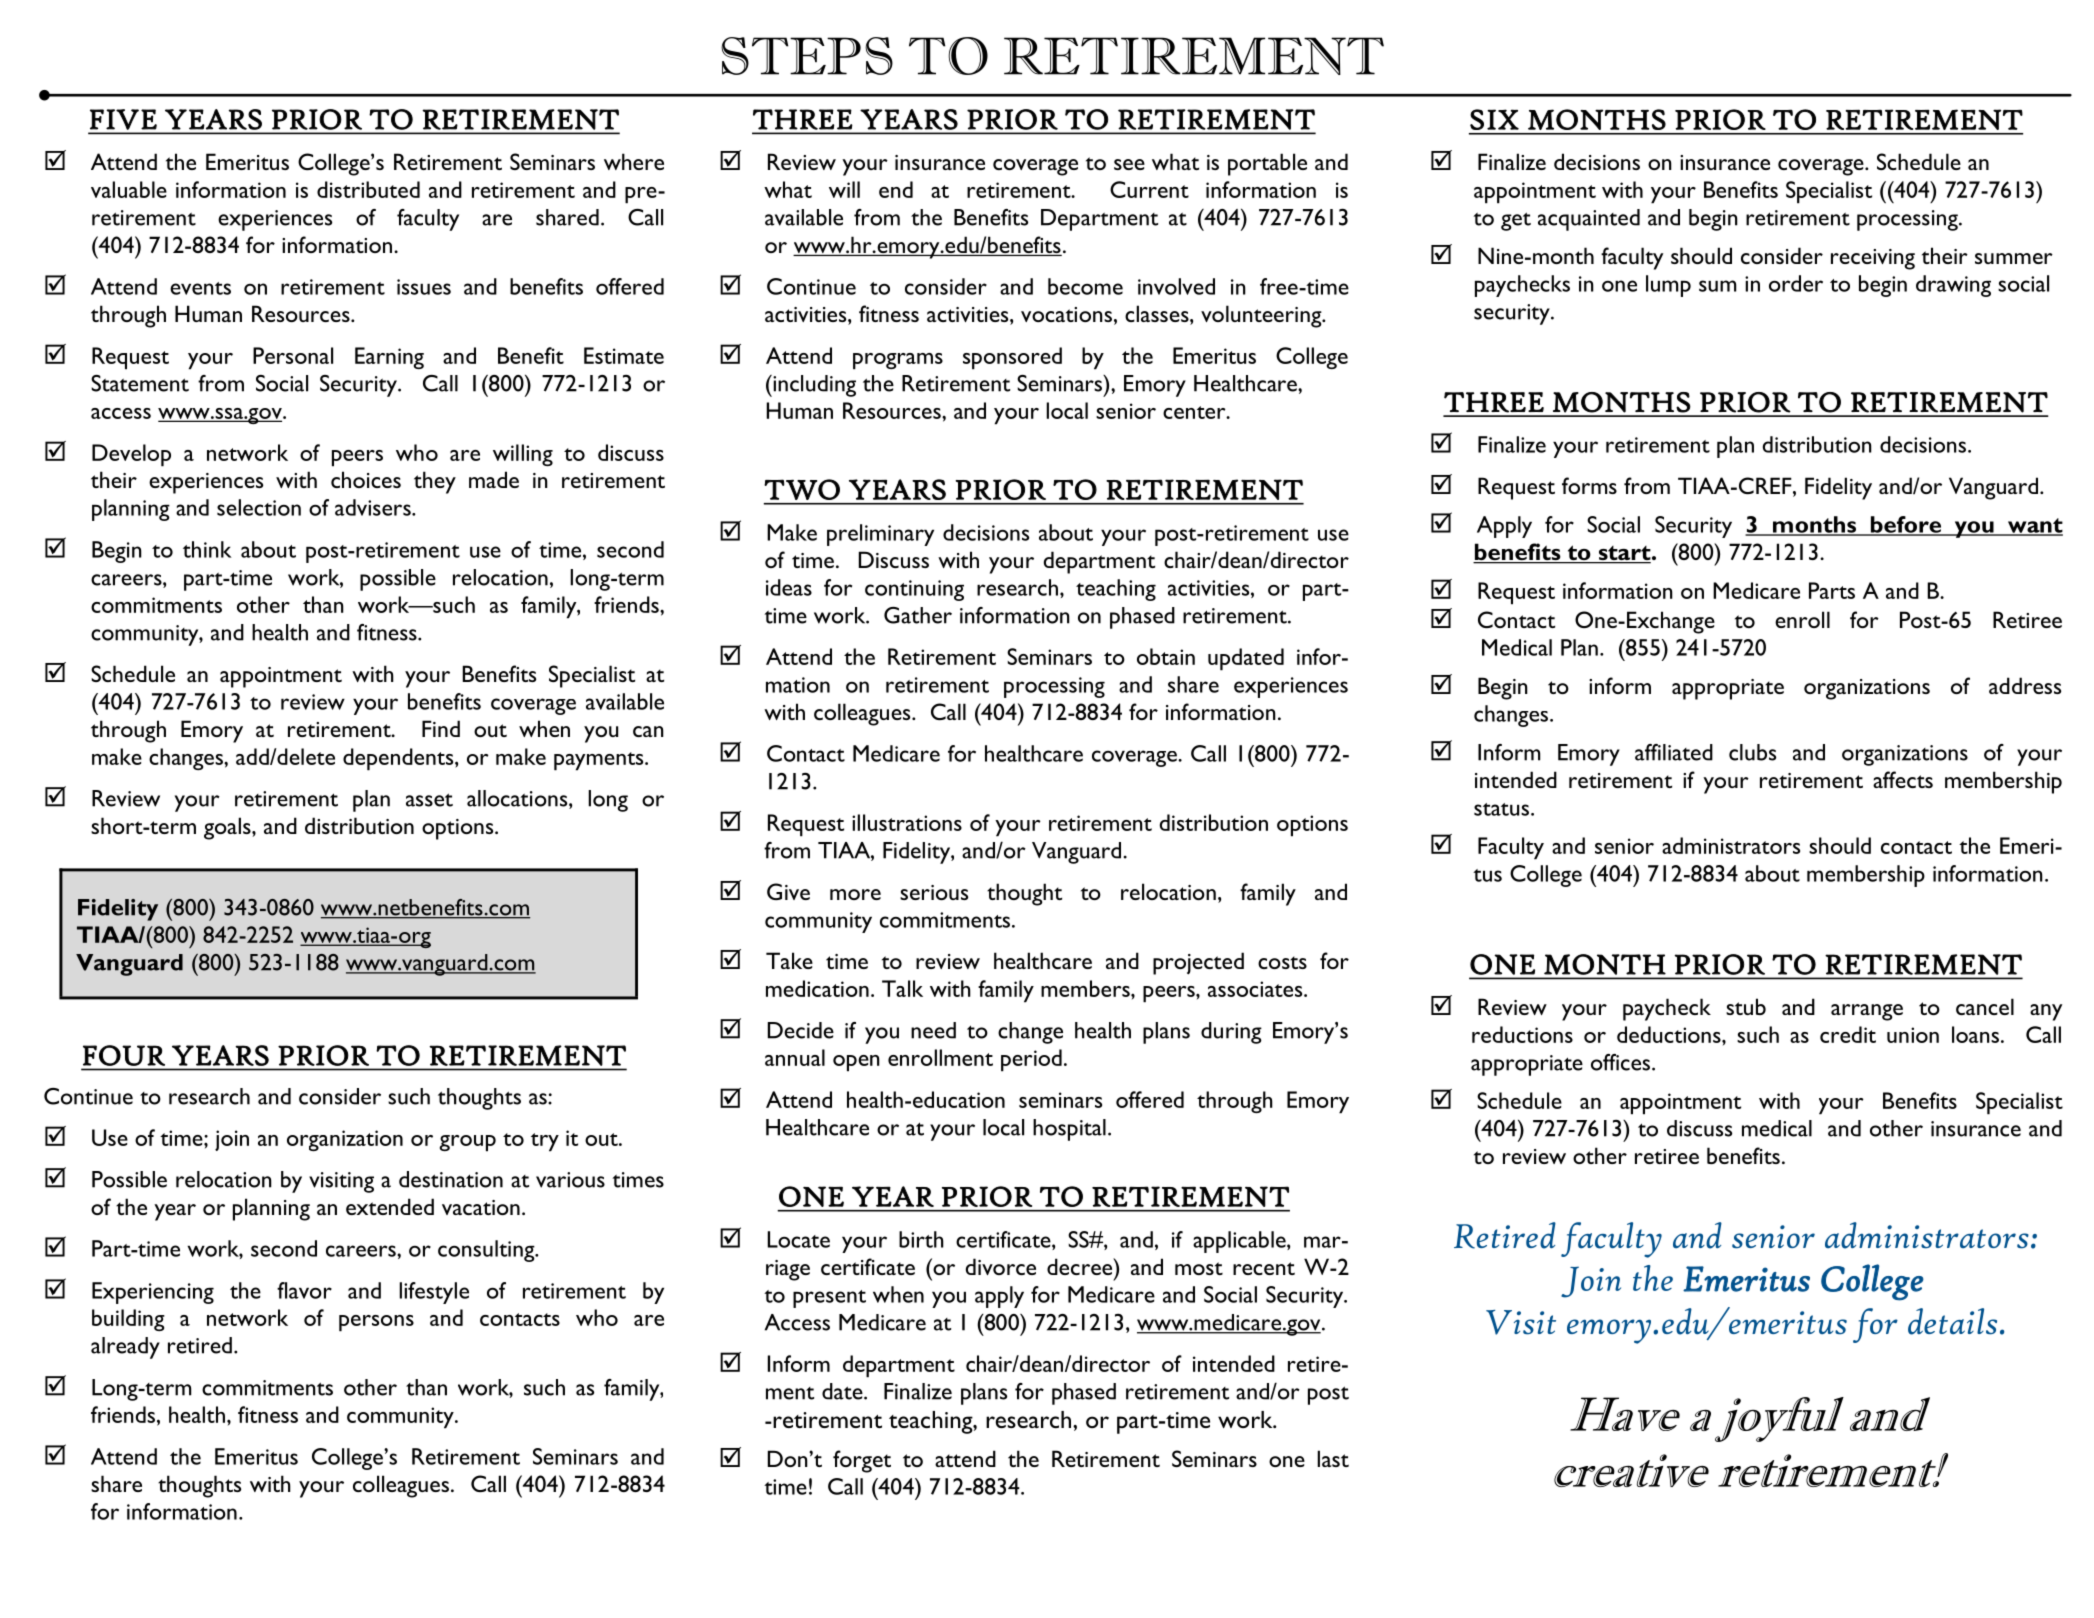 The width and height of the page is (2094, 1618). Describe the element at coordinates (374, 507) in the page. I see `advisers` at that location.
